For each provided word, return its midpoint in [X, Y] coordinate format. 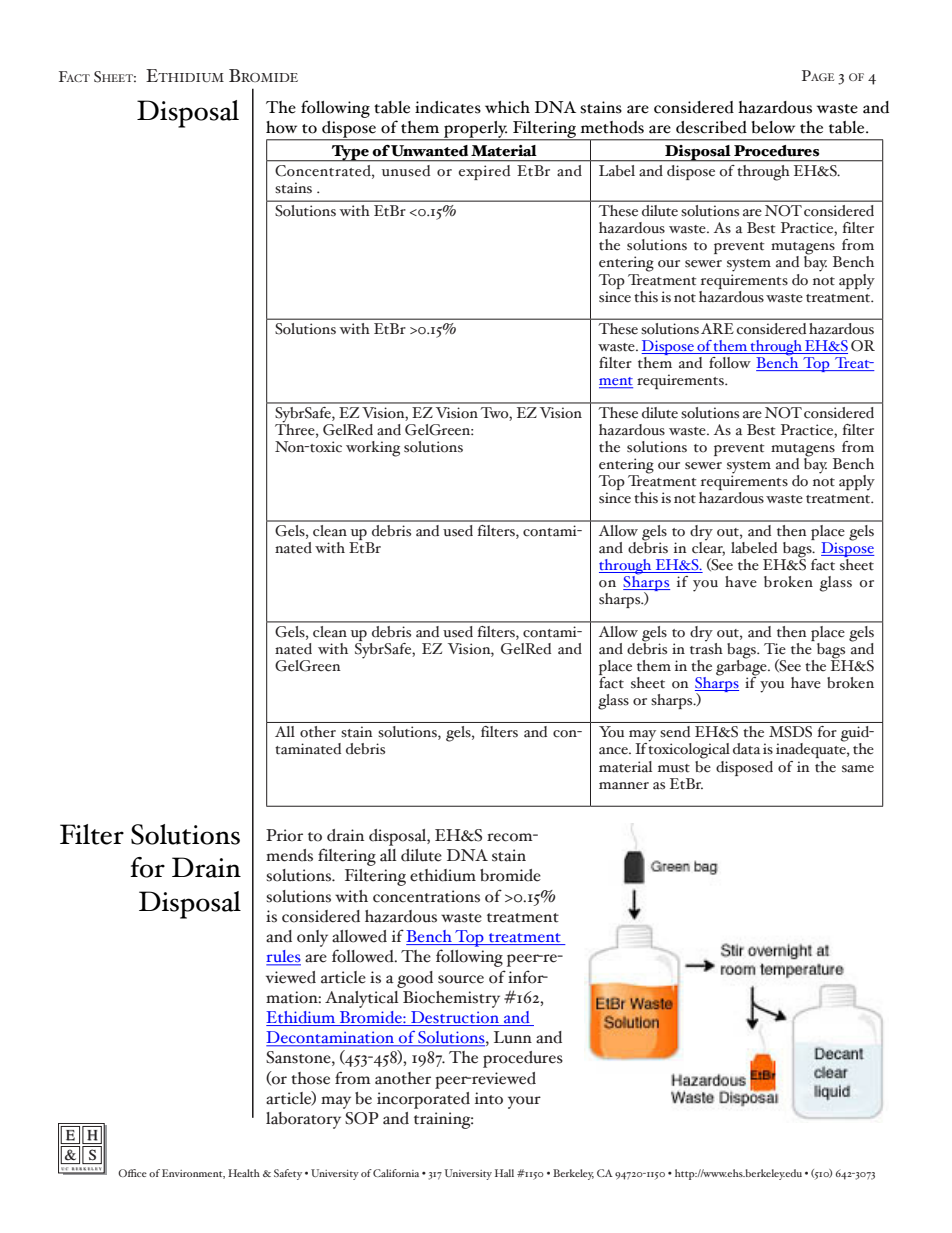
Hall [504, 1173]
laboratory [303, 1120]
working [373, 449]
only [312, 938]
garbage [742, 667]
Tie [775, 649]
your [524, 1102]
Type [350, 153]
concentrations [426, 896]
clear [708, 547]
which [507, 107]
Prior [284, 835]
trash [706, 647]
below [773, 127]
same [858, 769]
